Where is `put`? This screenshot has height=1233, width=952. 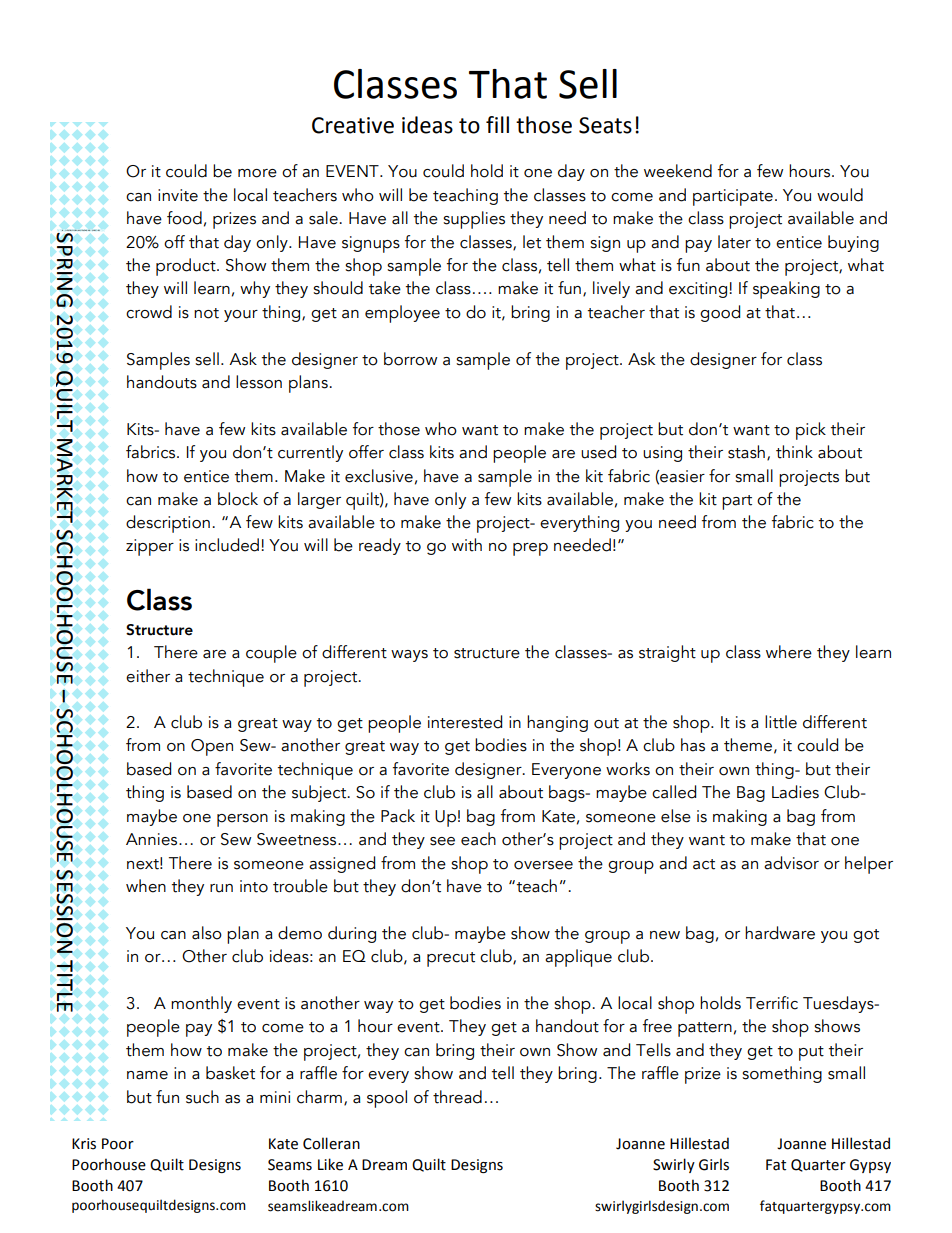
put is located at coordinates (811, 1053).
